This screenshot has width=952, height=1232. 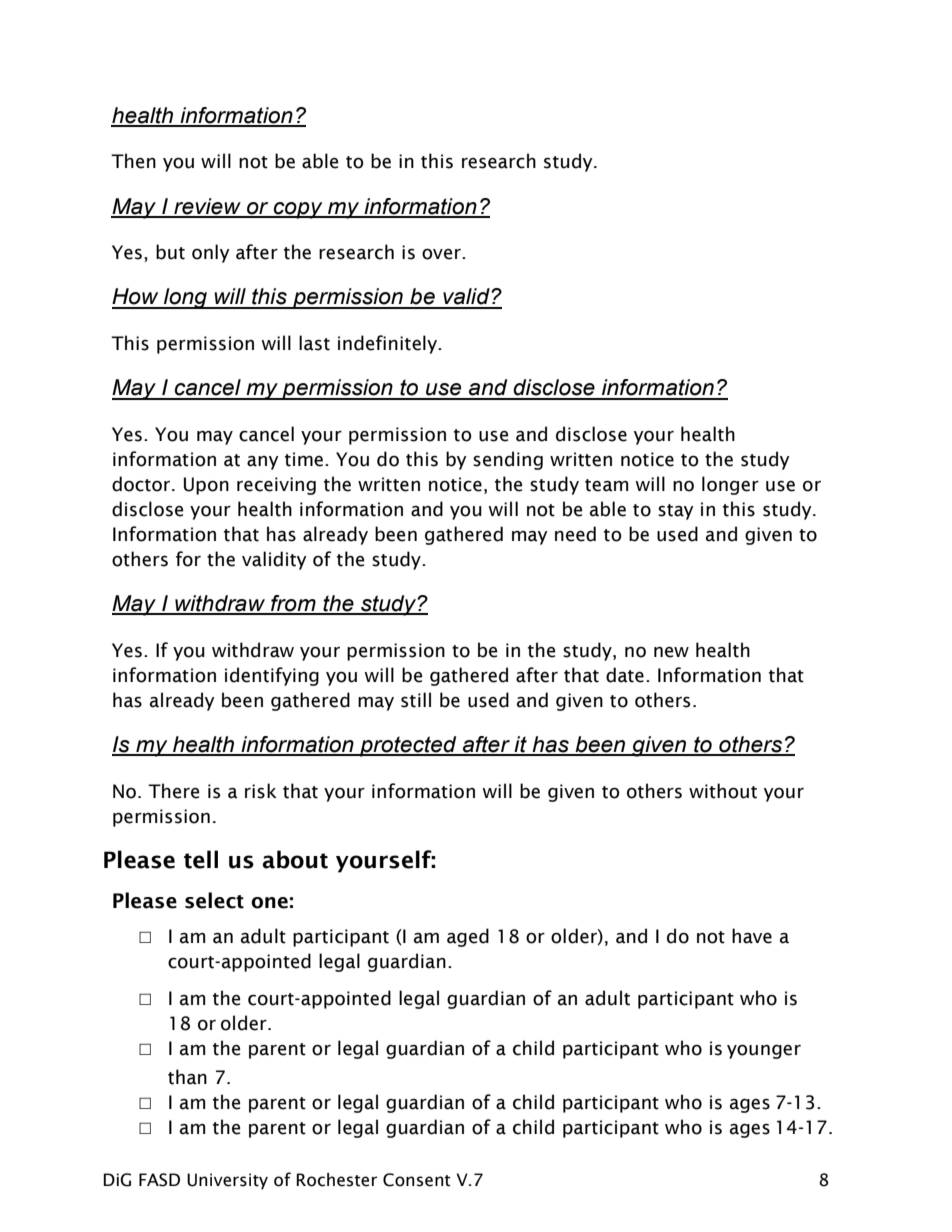 What do you see at coordinates (227, 1181) in the screenshot?
I see `University` at bounding box center [227, 1181].
